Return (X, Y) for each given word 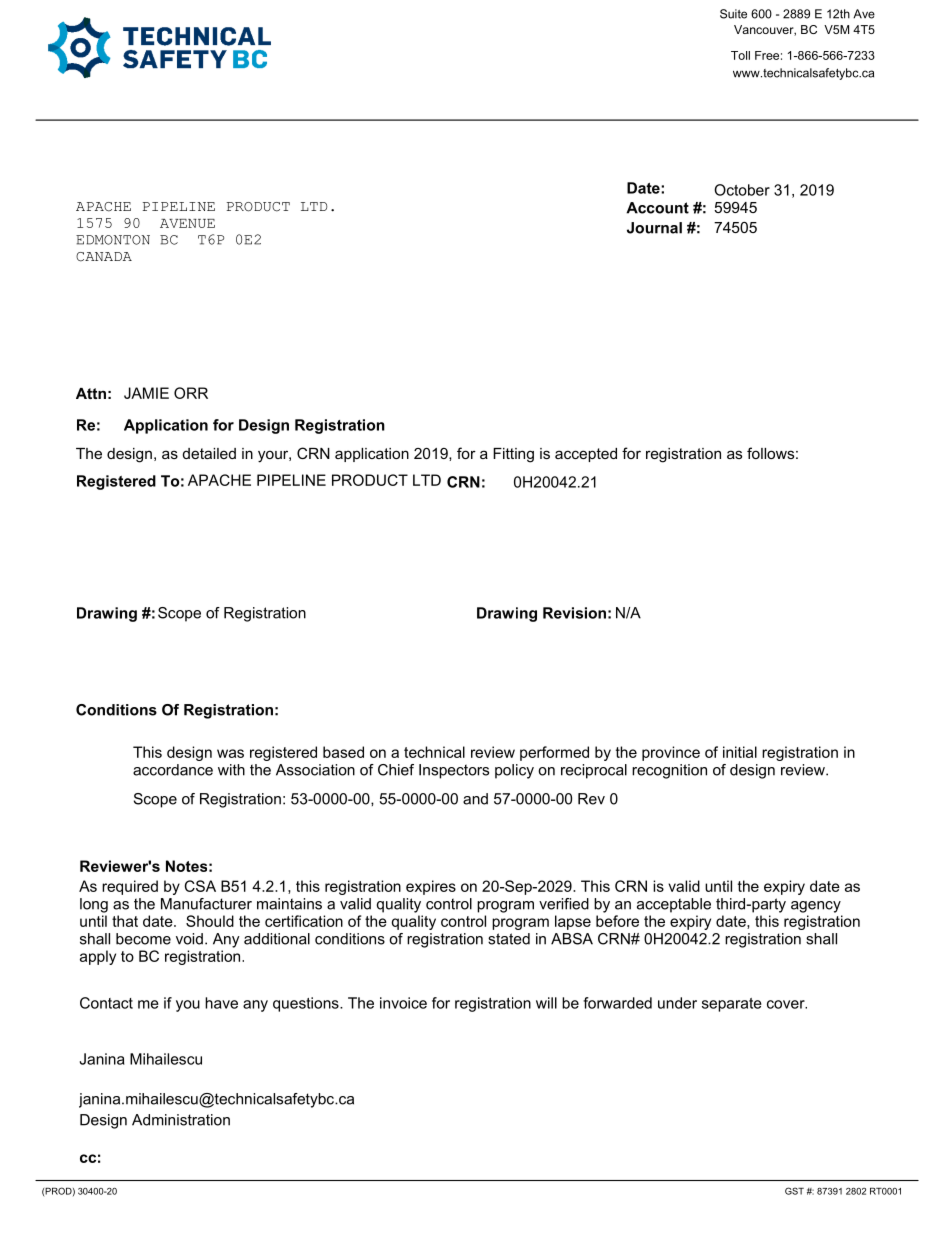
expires (431, 887)
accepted (586, 455)
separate (732, 1005)
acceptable (674, 905)
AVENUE (187, 223)
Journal (654, 228)
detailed (209, 453)
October (742, 190)
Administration (181, 1120)
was (230, 753)
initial (740, 752)
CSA (200, 886)
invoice (403, 1003)
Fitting (513, 455)
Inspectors (454, 771)
